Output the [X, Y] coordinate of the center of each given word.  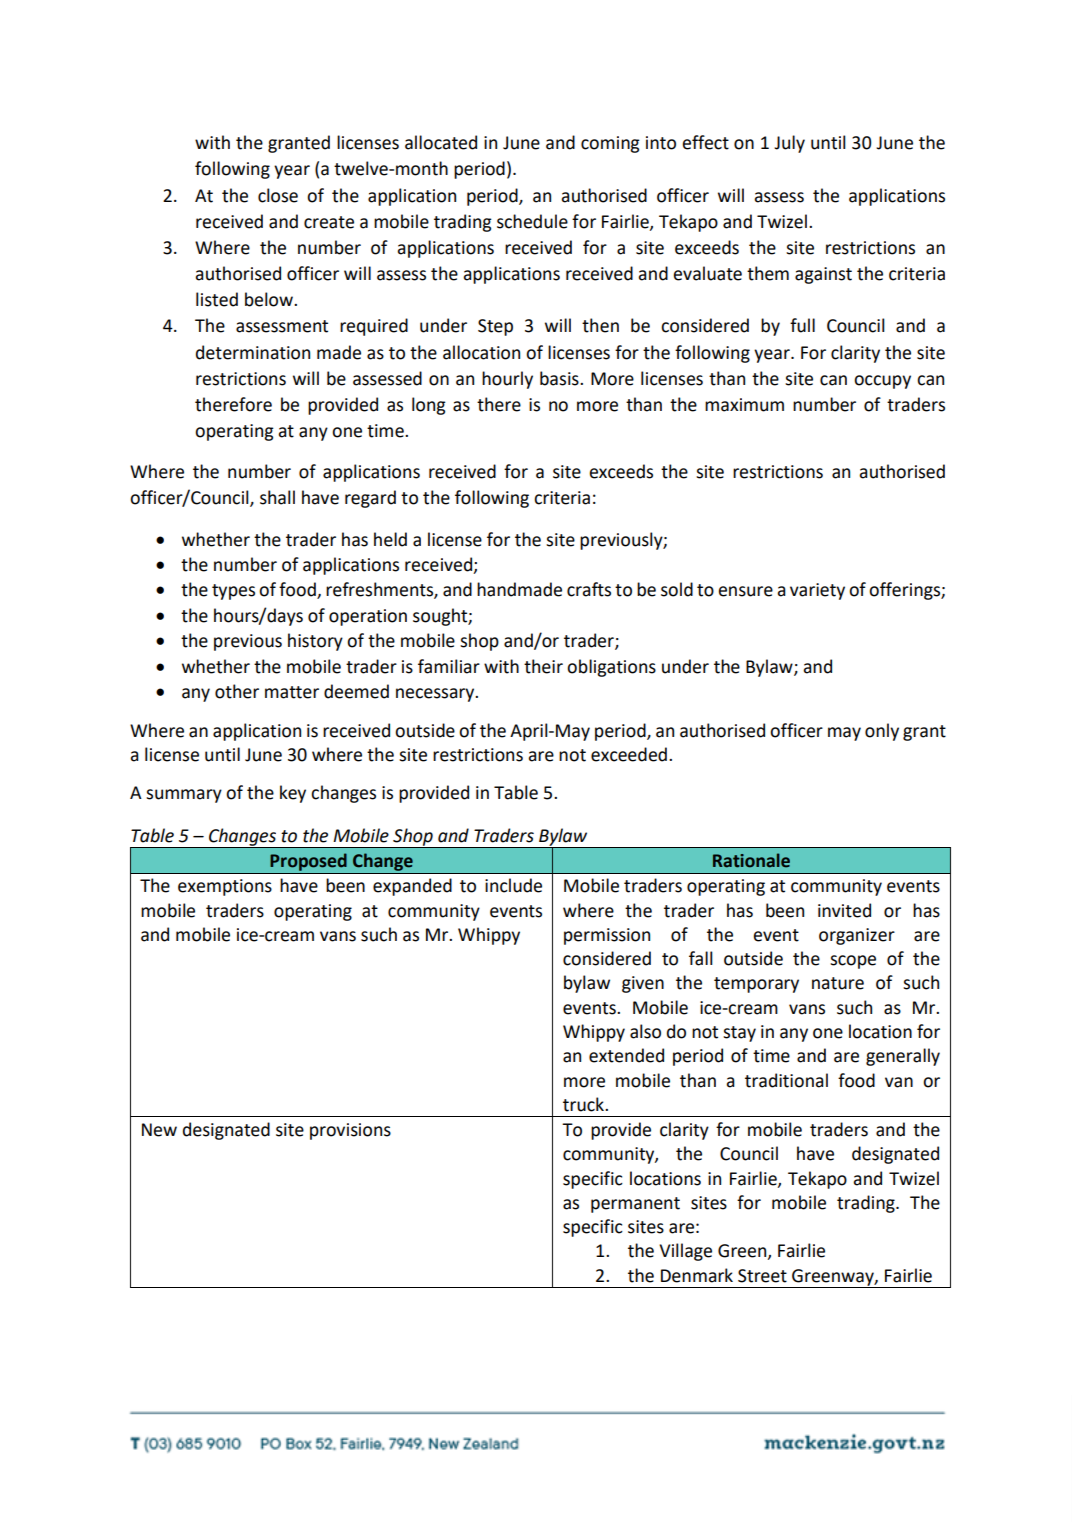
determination [253, 352]
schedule [532, 221]
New [159, 1130]
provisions [350, 1131]
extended [626, 1055]
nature [838, 983]
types [233, 592]
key [293, 794]
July [789, 144]
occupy [882, 382]
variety [817, 591]
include [513, 885]
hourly [507, 380]
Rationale [751, 860]
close [278, 195]
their [543, 666]
